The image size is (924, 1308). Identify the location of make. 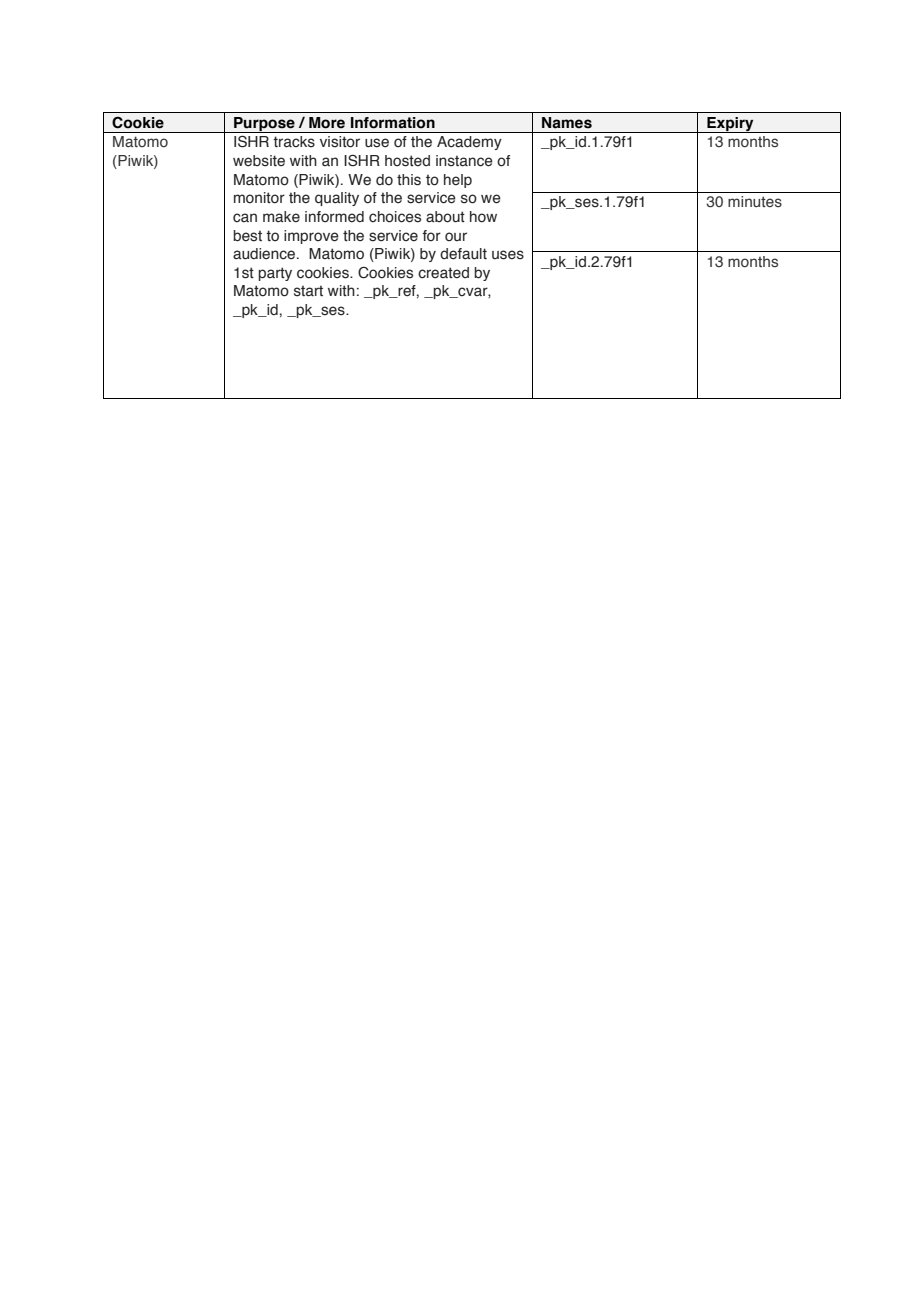
(281, 217).
